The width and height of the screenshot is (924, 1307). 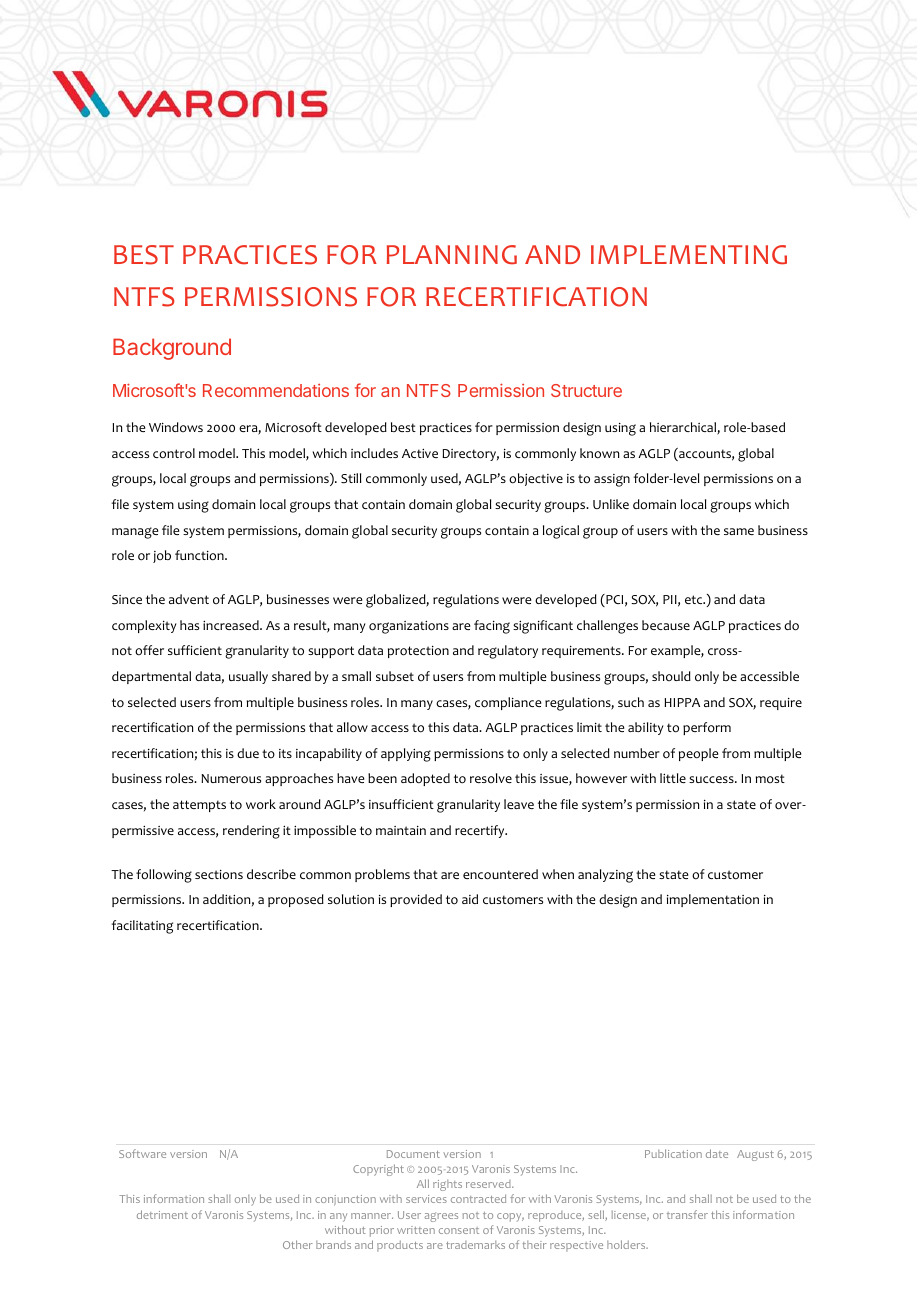 What do you see at coordinates (162, 1214) in the screenshot?
I see `detriment` at bounding box center [162, 1214].
